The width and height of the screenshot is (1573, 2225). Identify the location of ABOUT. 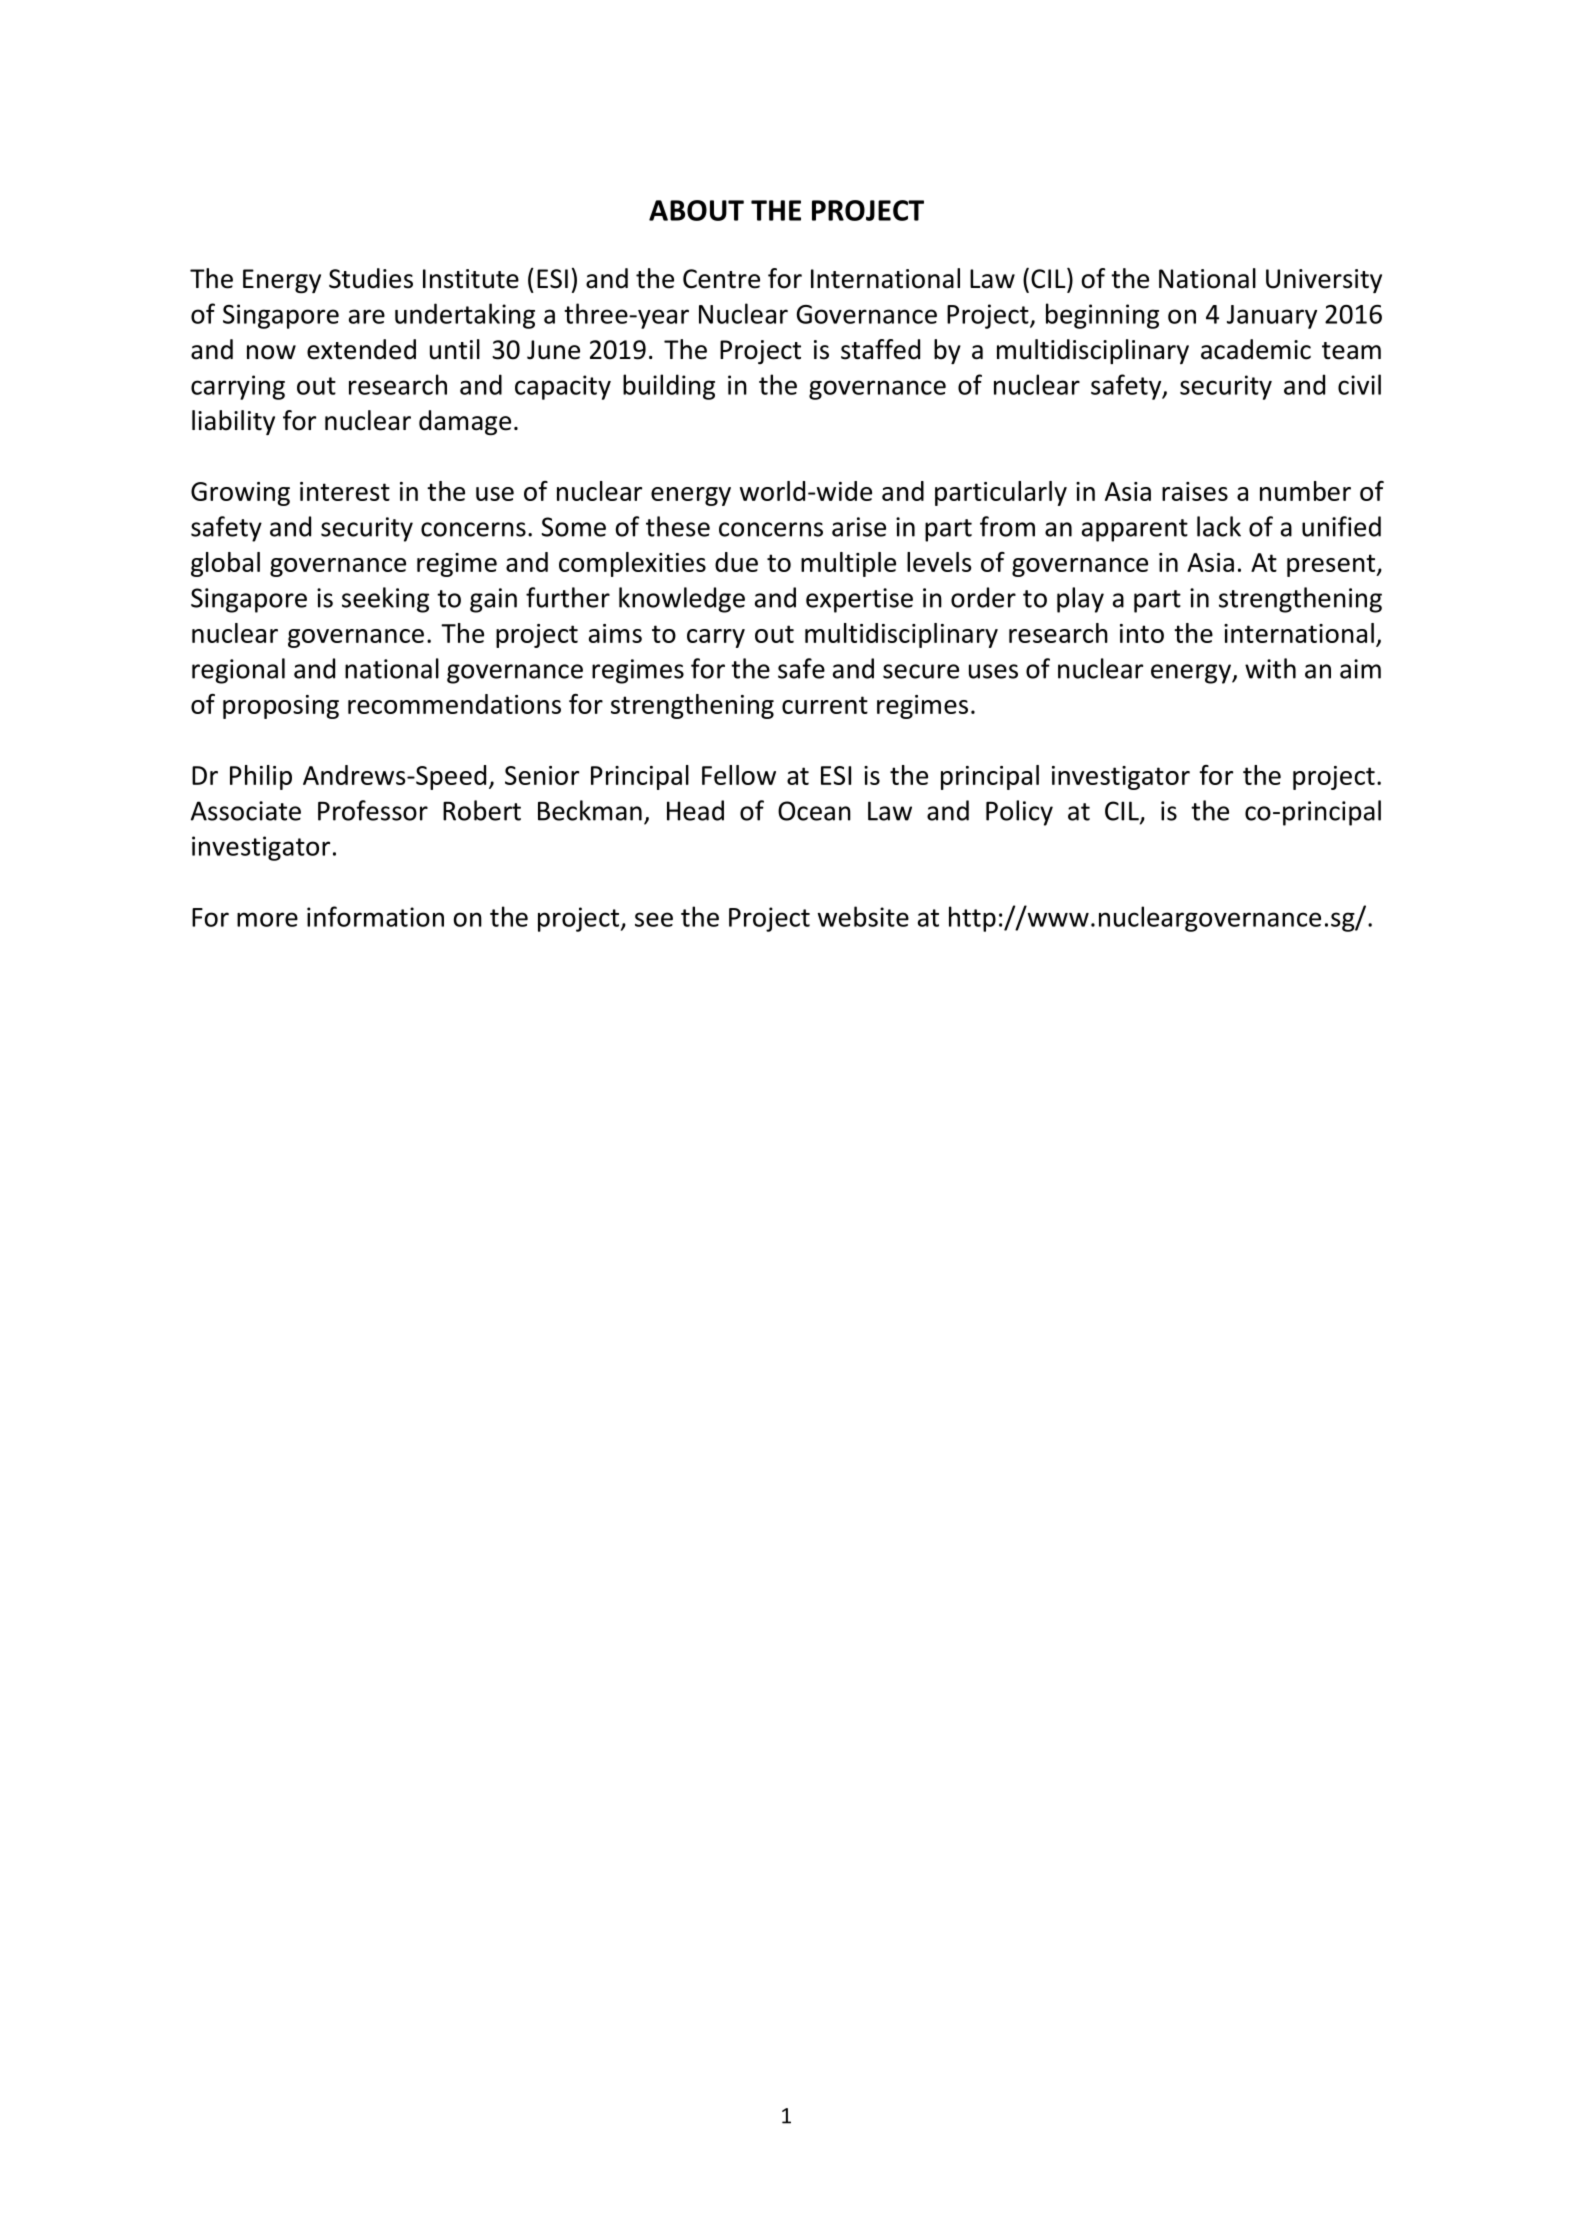
(696, 210).
